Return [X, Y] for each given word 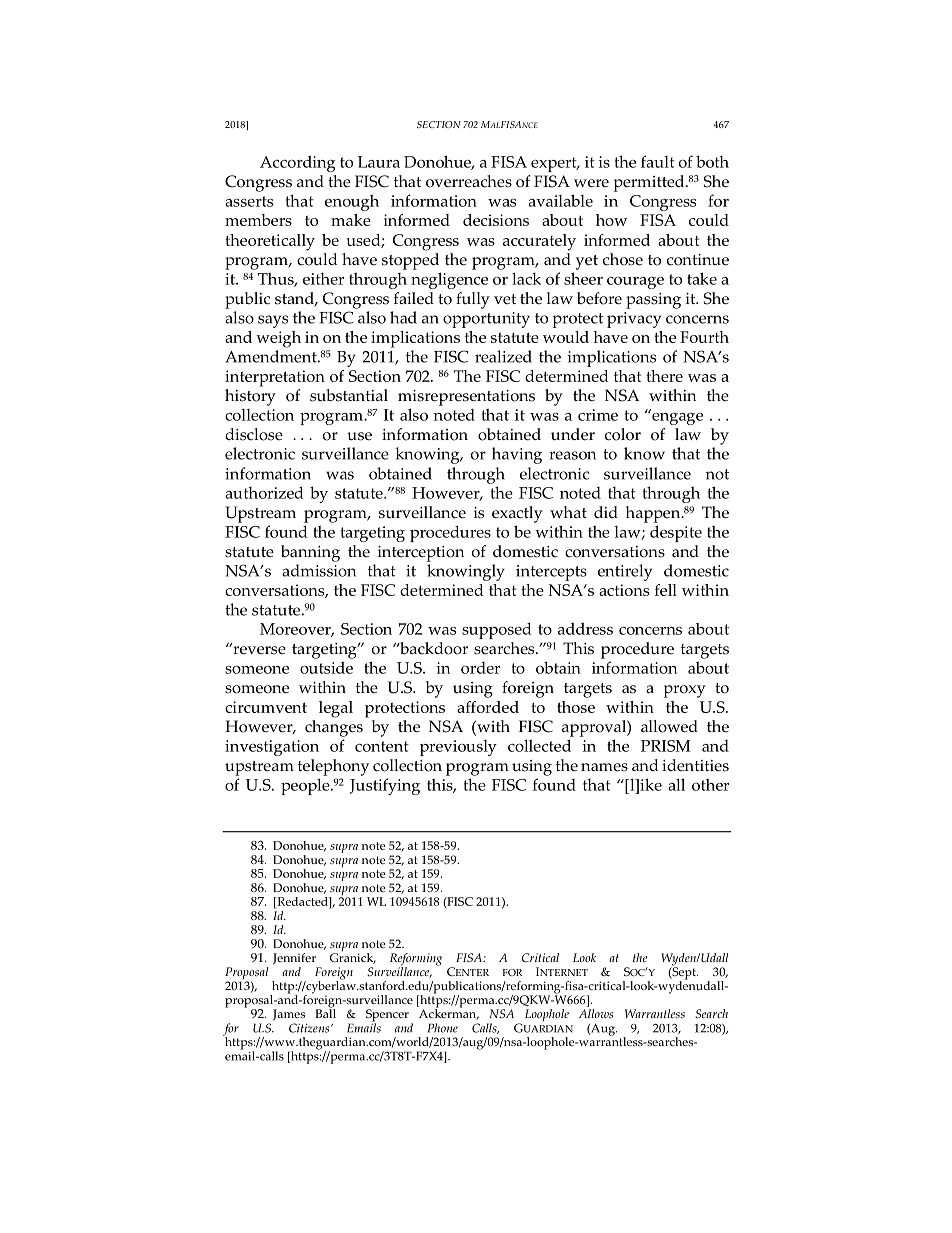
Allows [596, 1014]
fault [658, 161]
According [297, 163]
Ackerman [449, 1013]
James [289, 1015]
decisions [496, 220]
